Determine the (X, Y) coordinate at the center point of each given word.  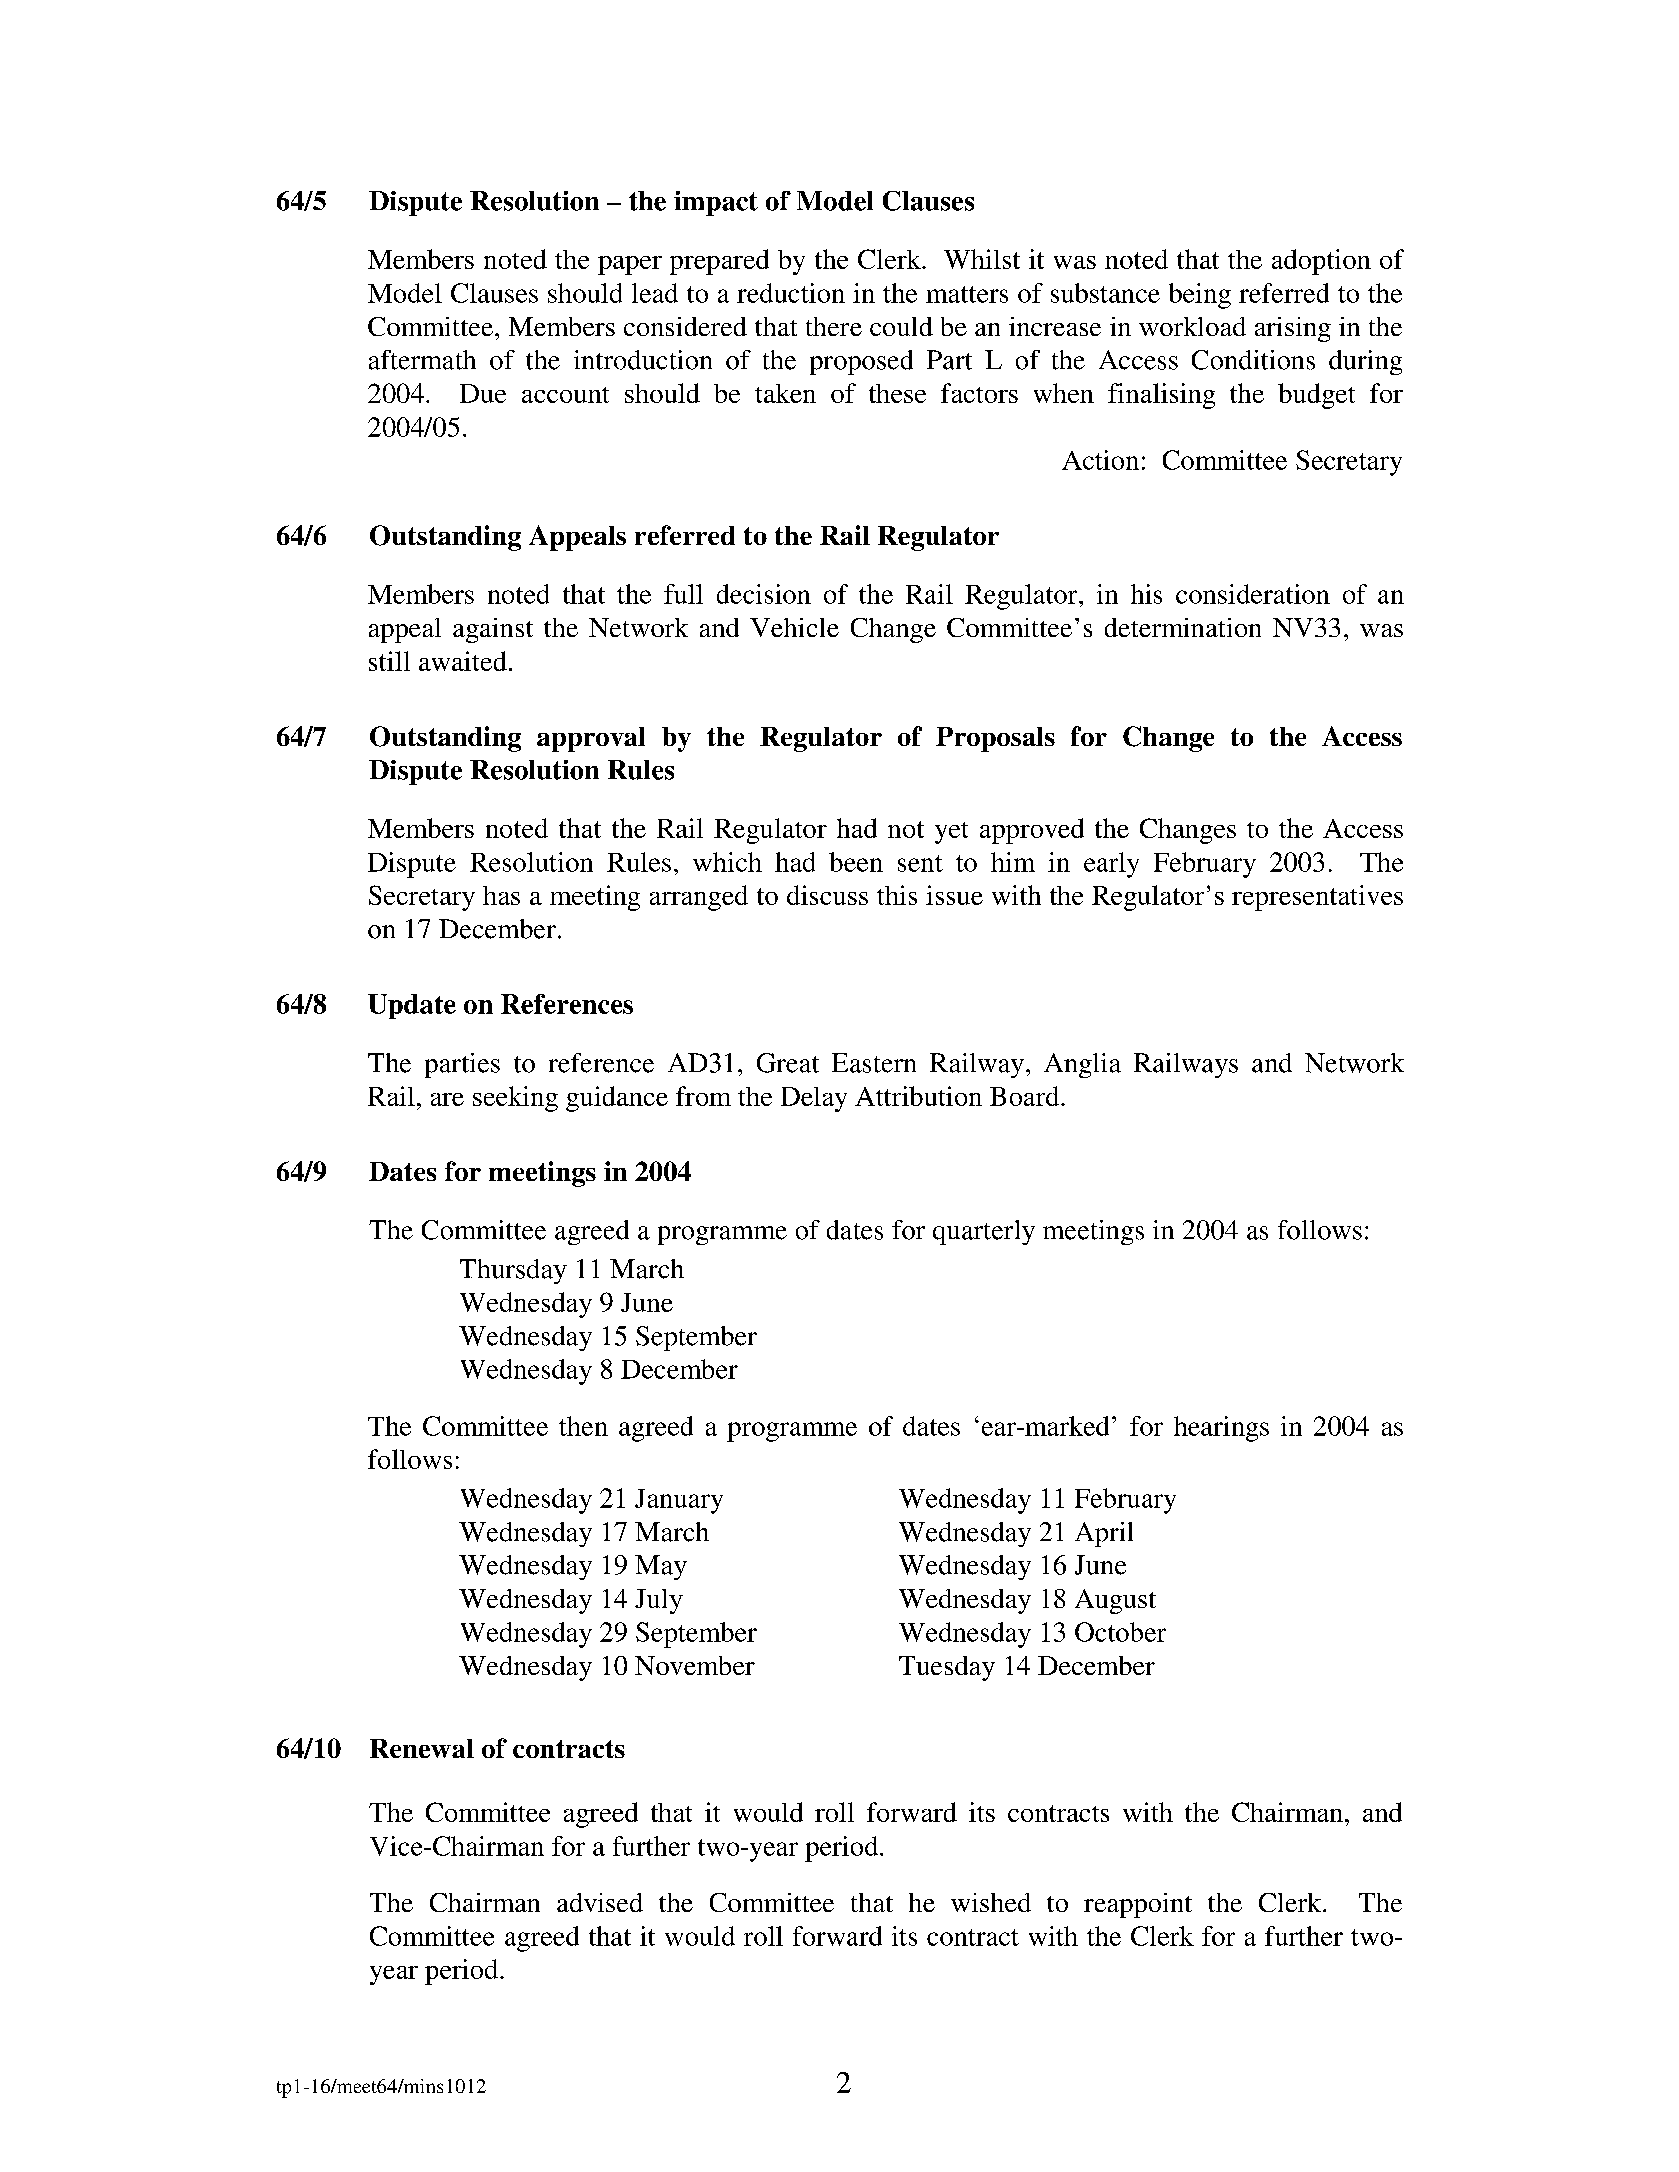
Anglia (1082, 1065)
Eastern (874, 1063)
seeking (515, 1099)
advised (600, 1902)
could (901, 326)
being (1200, 296)
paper (630, 265)
